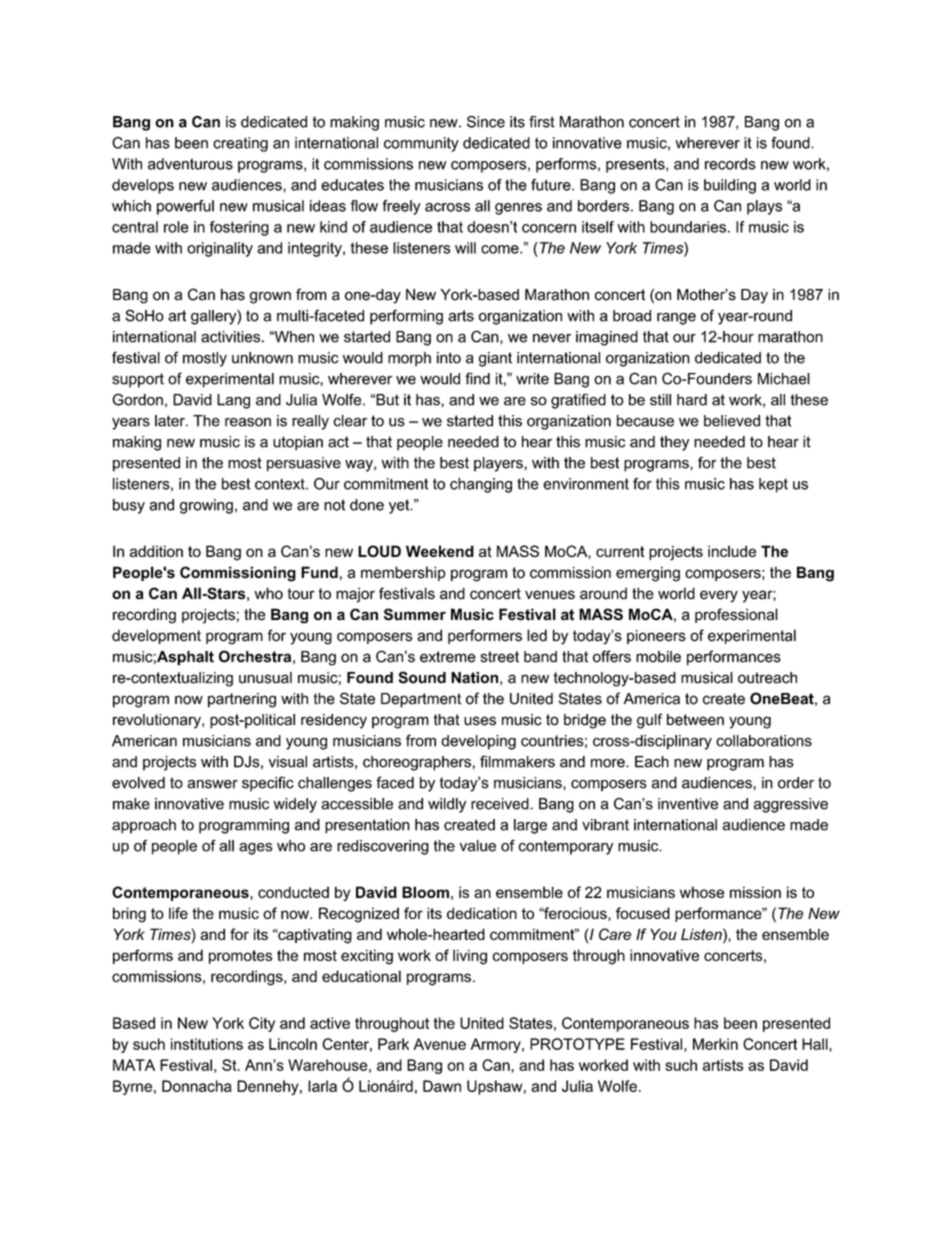 The height and width of the screenshot is (1233, 952). What do you see at coordinates (156, 636) in the screenshot?
I see `development` at bounding box center [156, 636].
